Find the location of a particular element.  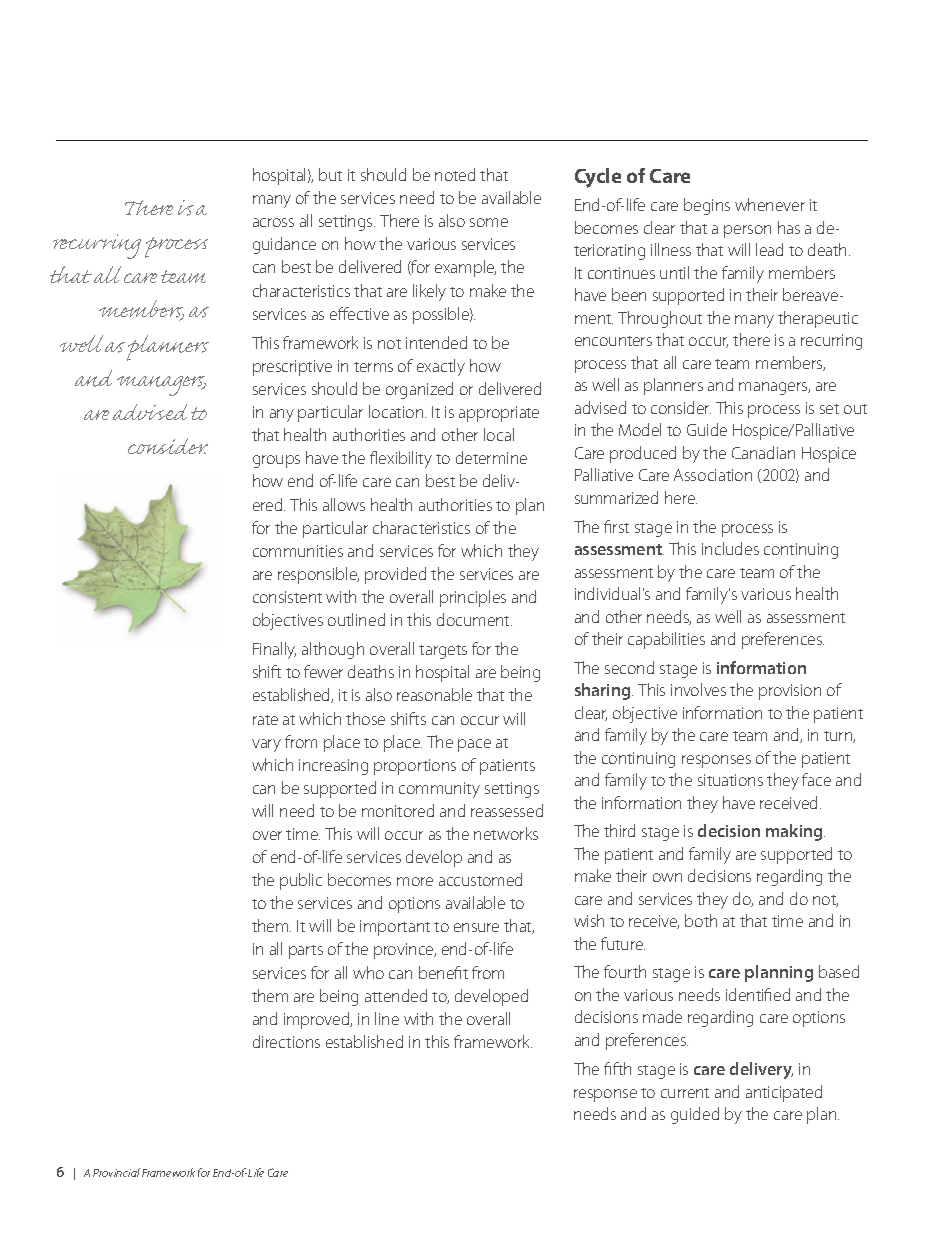

anticipated is located at coordinates (784, 1093).
